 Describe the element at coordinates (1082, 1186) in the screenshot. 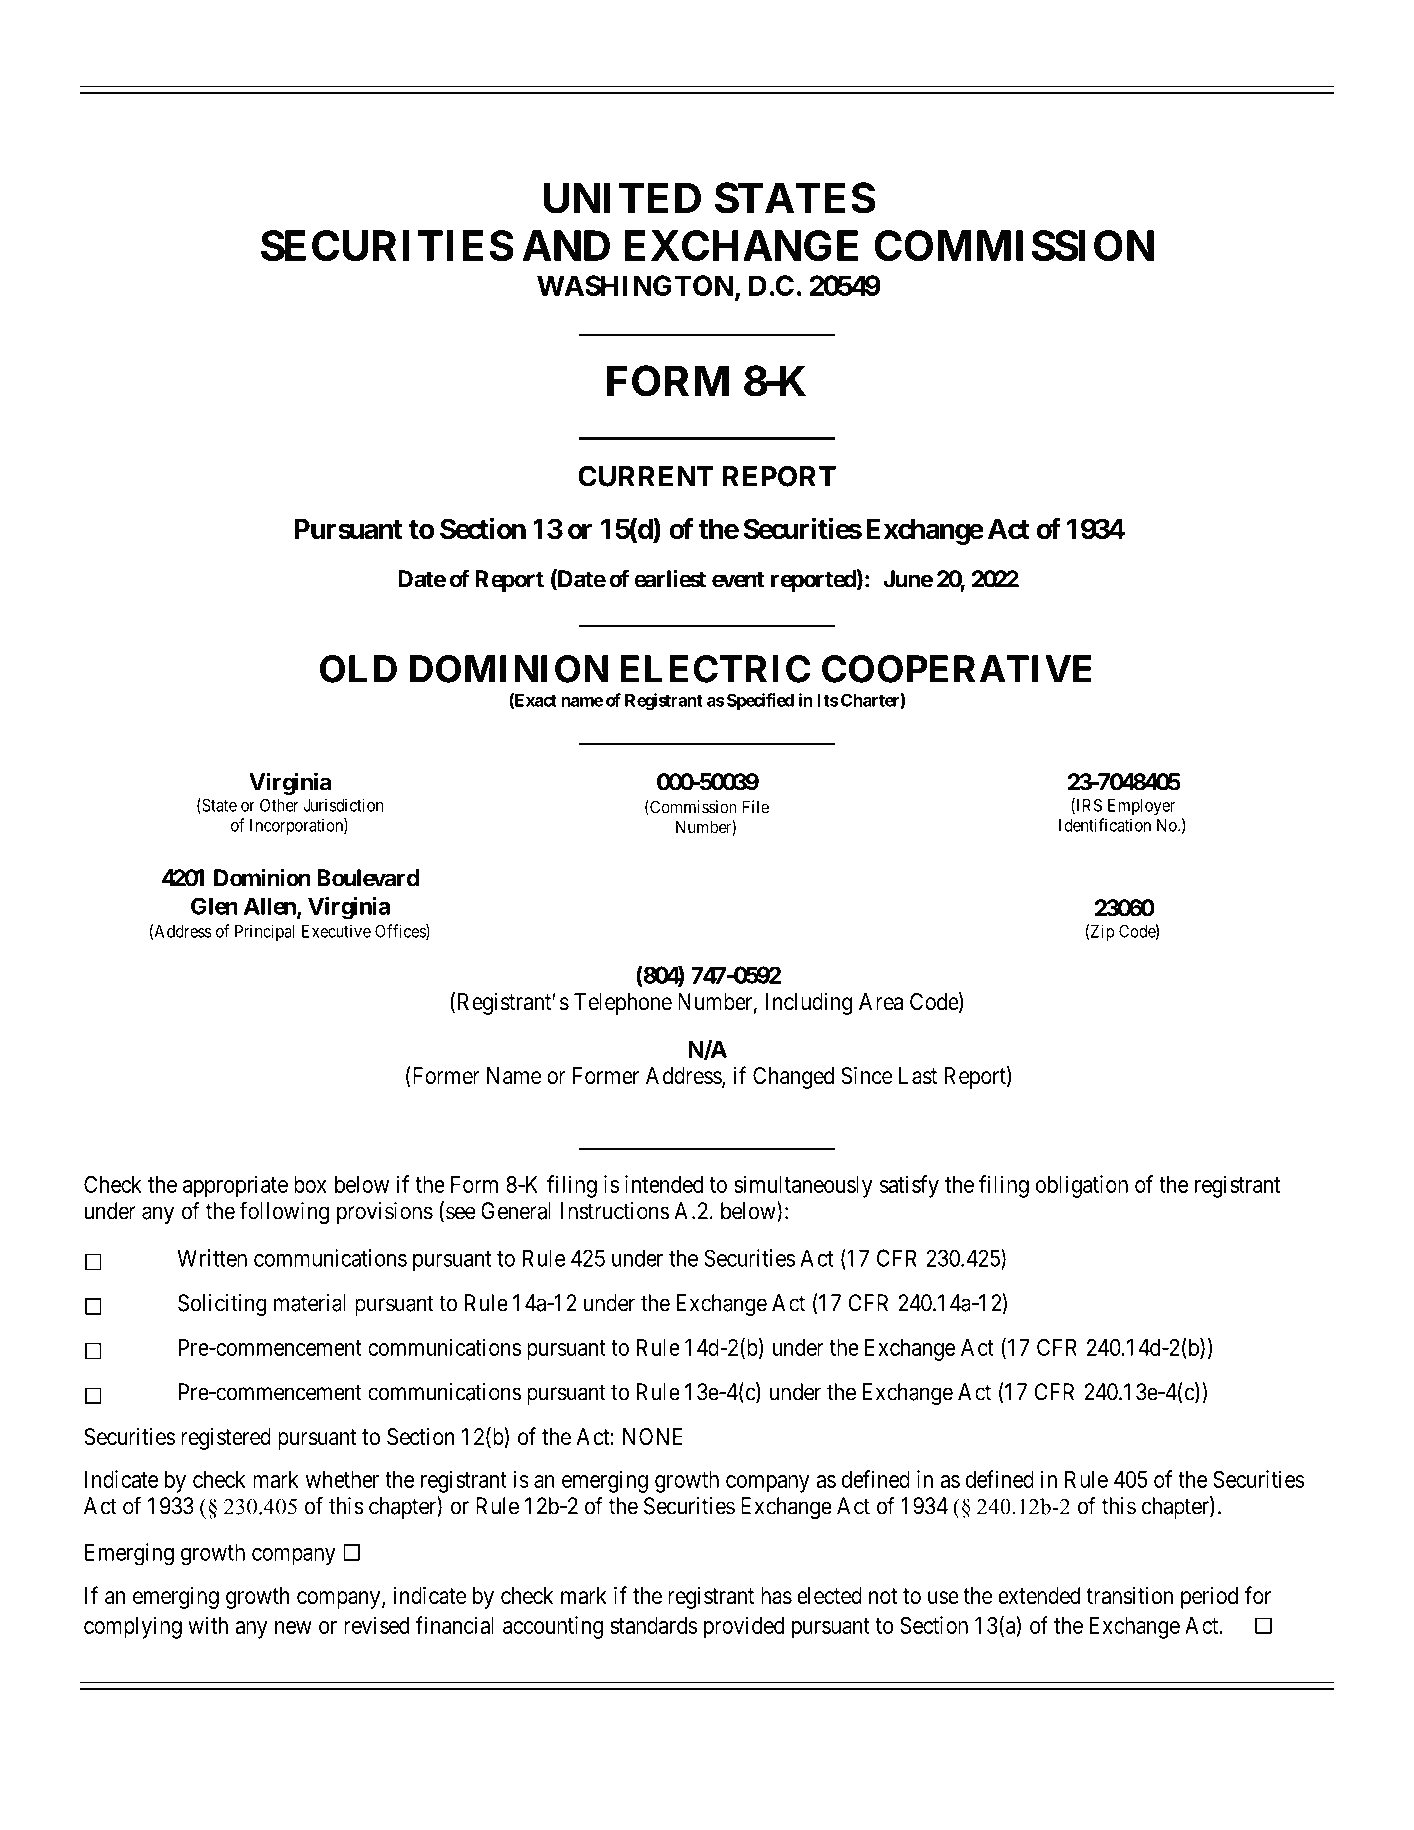

I see `obligation` at that location.
